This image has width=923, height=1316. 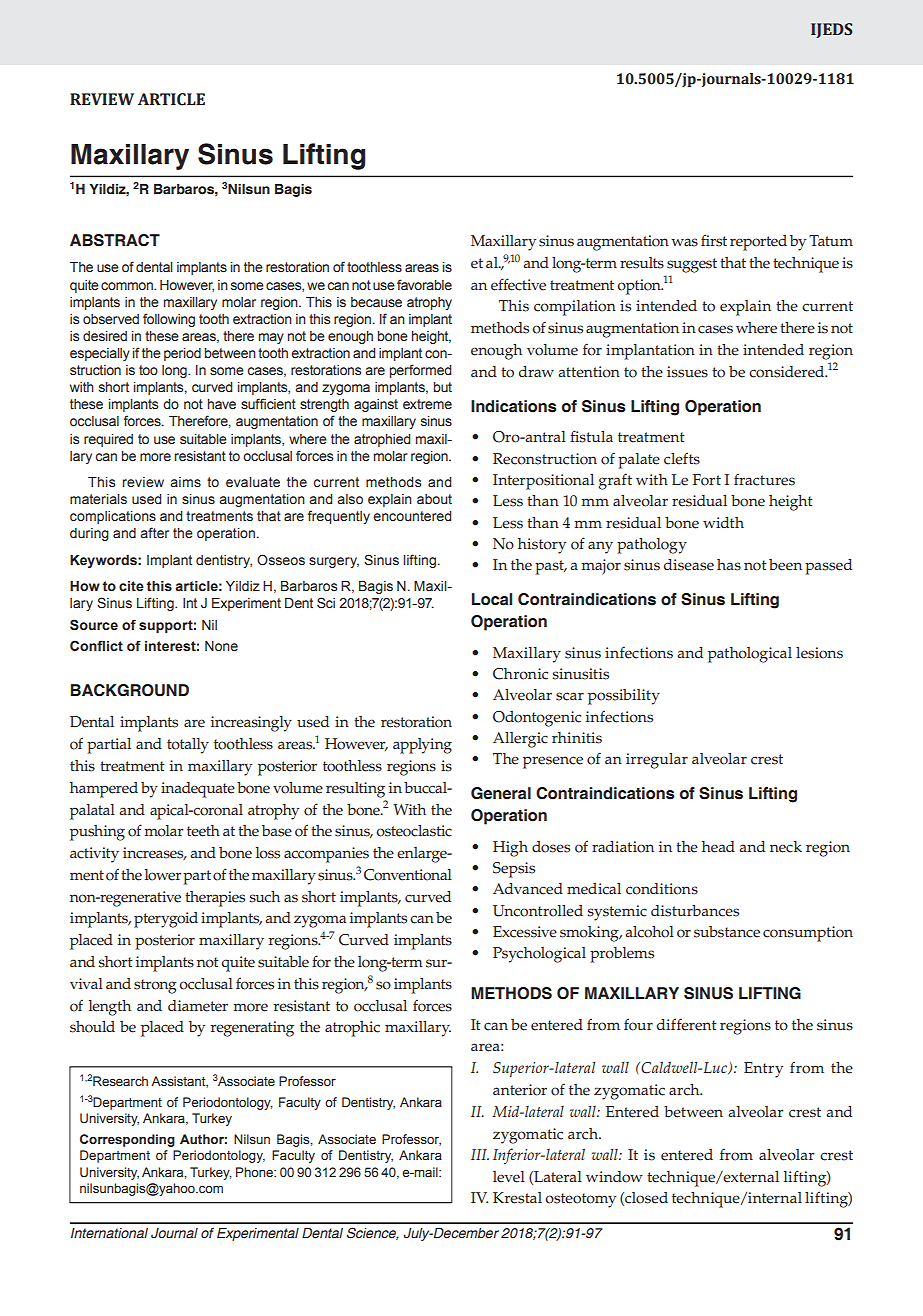 I want to click on totally, so click(x=188, y=746).
